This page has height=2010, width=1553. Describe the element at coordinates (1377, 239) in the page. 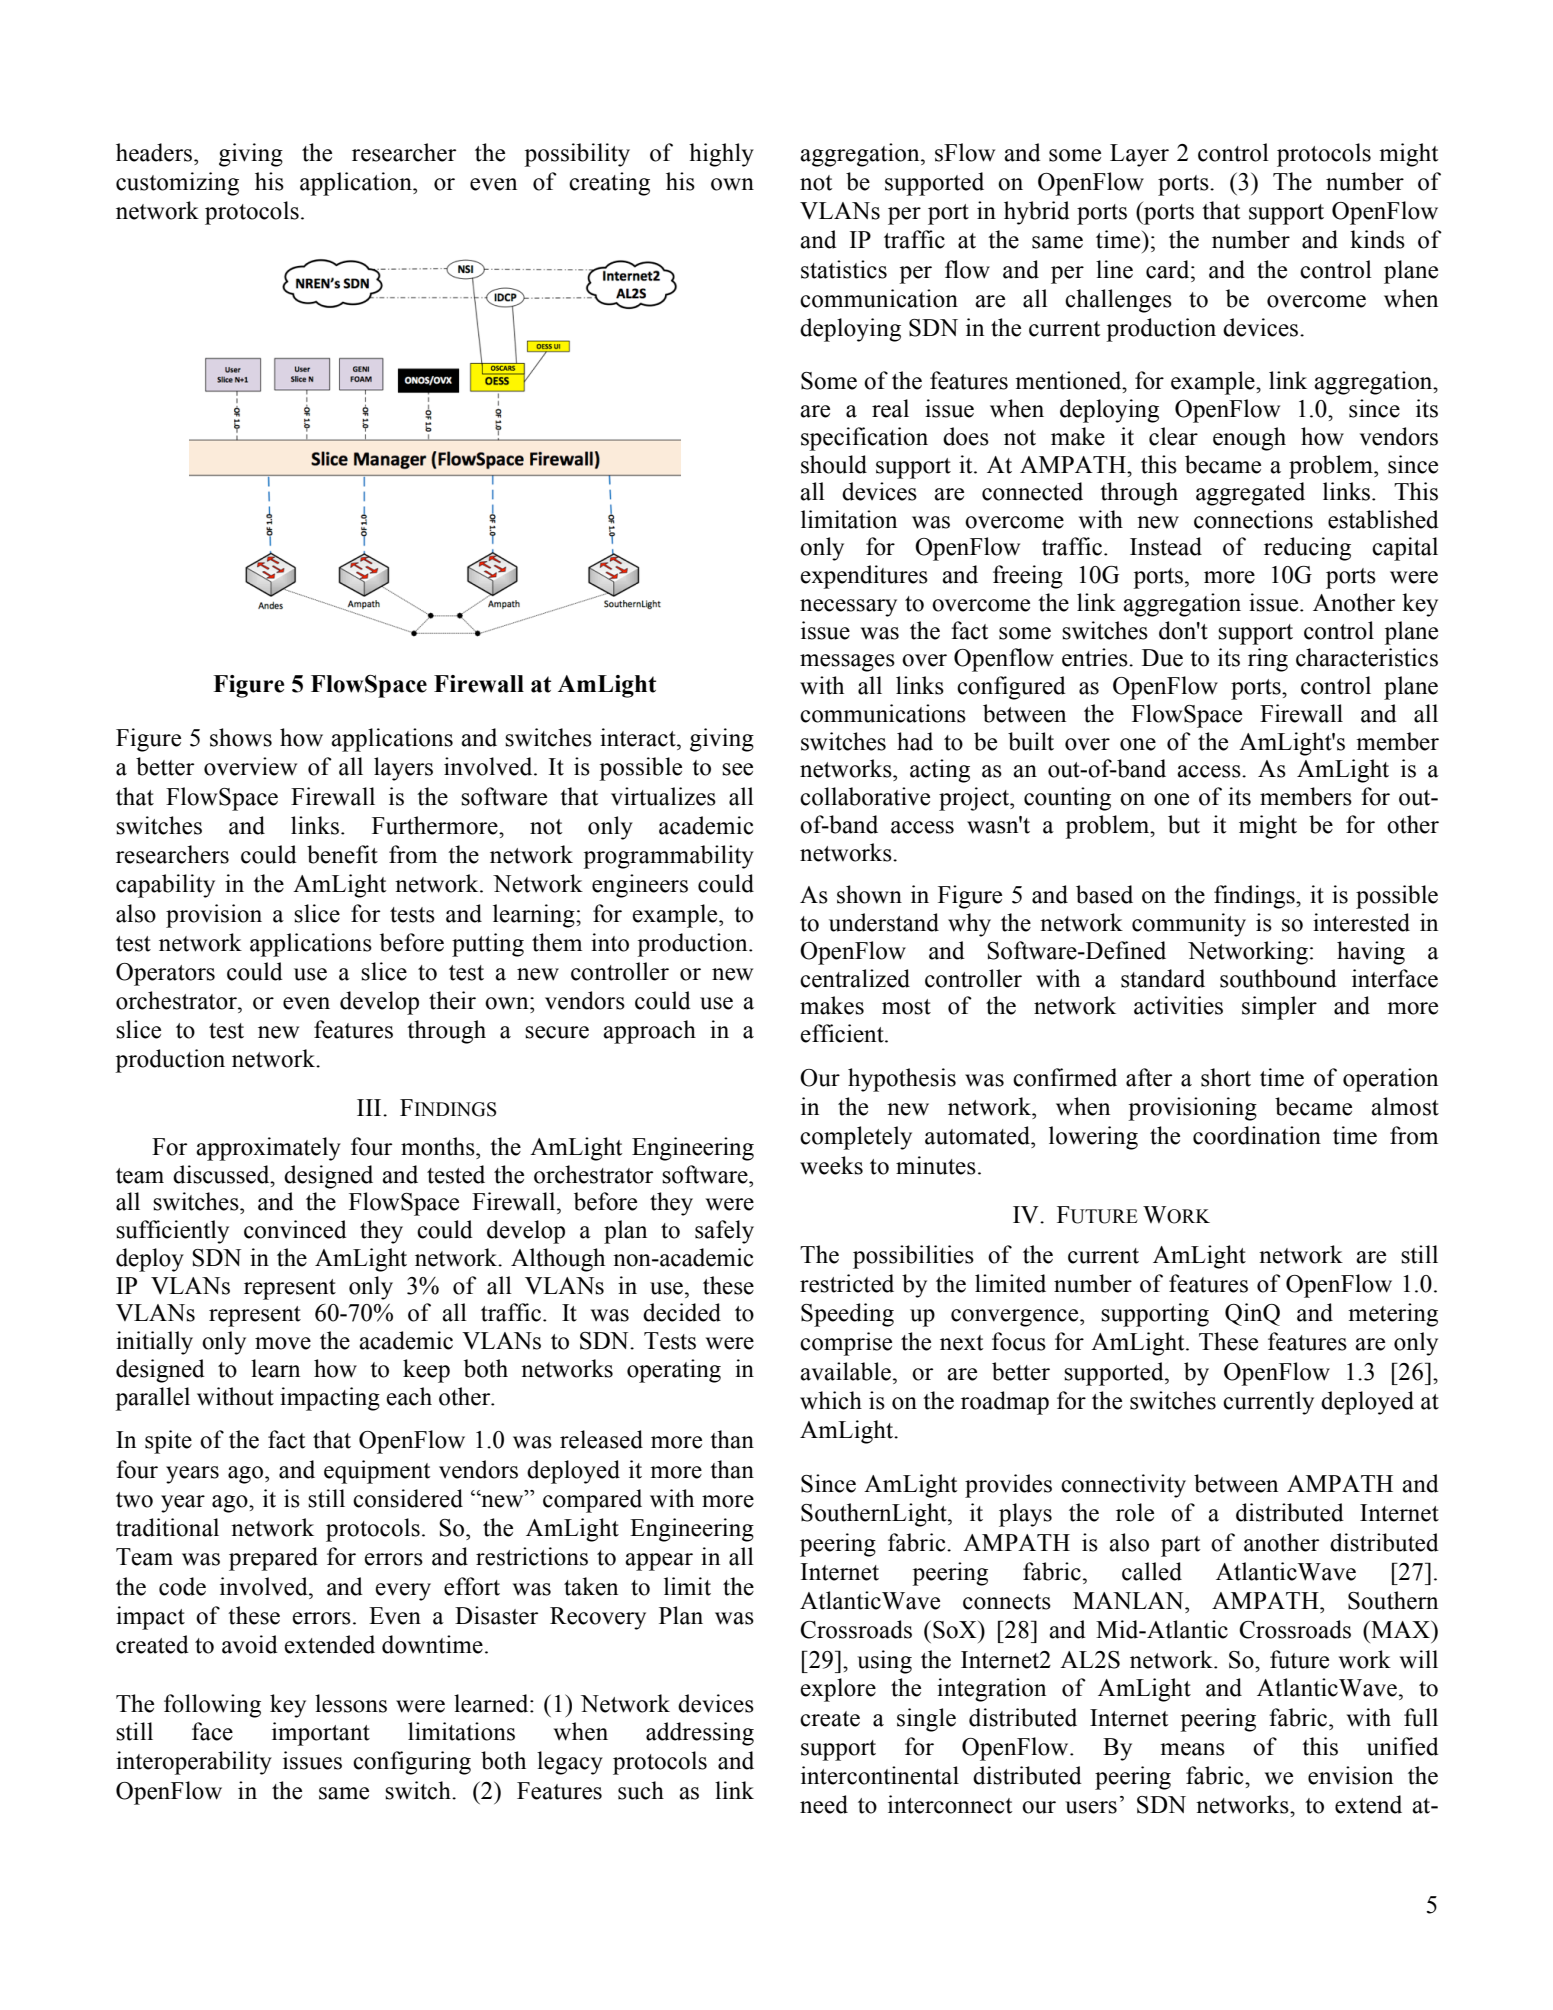

I see `kinds` at that location.
